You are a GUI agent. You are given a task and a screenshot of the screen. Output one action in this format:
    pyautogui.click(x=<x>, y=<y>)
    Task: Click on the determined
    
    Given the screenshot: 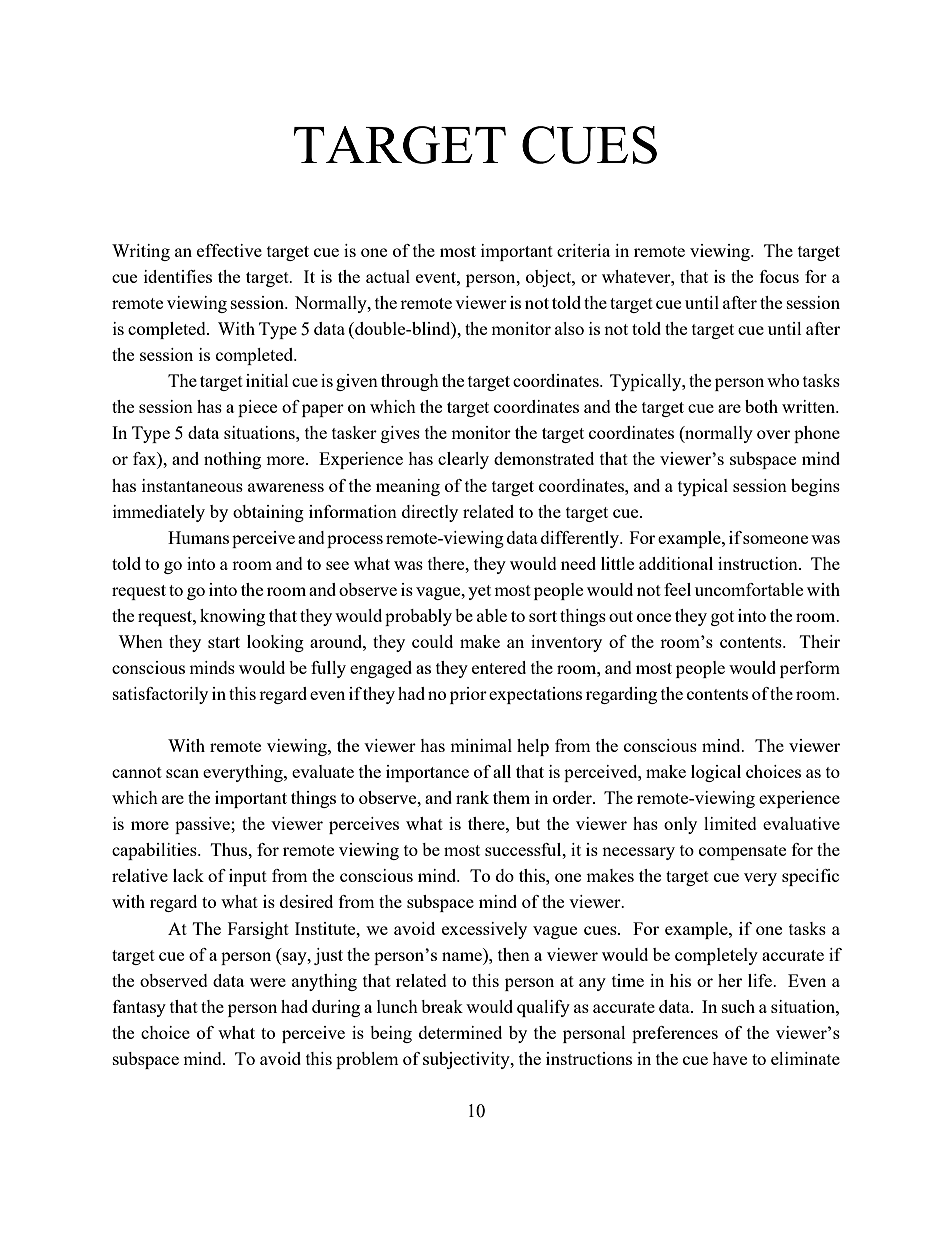 What is the action you would take?
    pyautogui.click(x=460, y=1032)
